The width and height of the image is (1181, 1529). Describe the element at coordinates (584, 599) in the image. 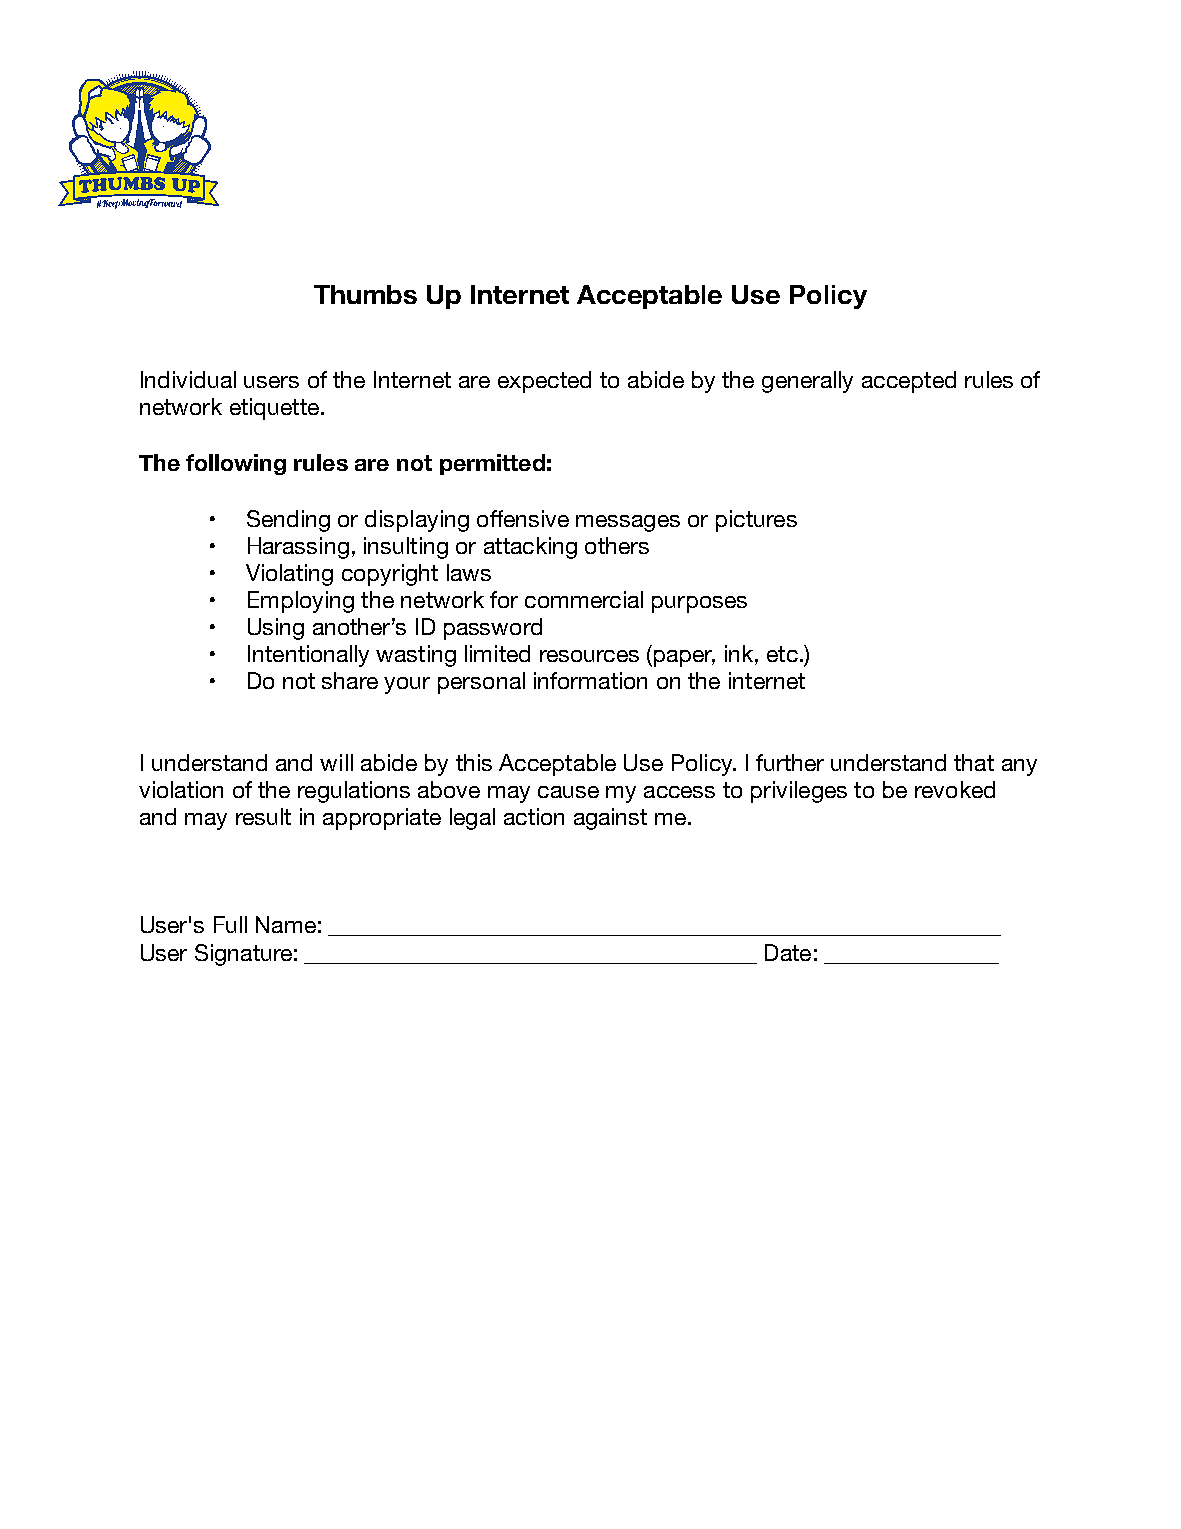

I see `commercial` at that location.
